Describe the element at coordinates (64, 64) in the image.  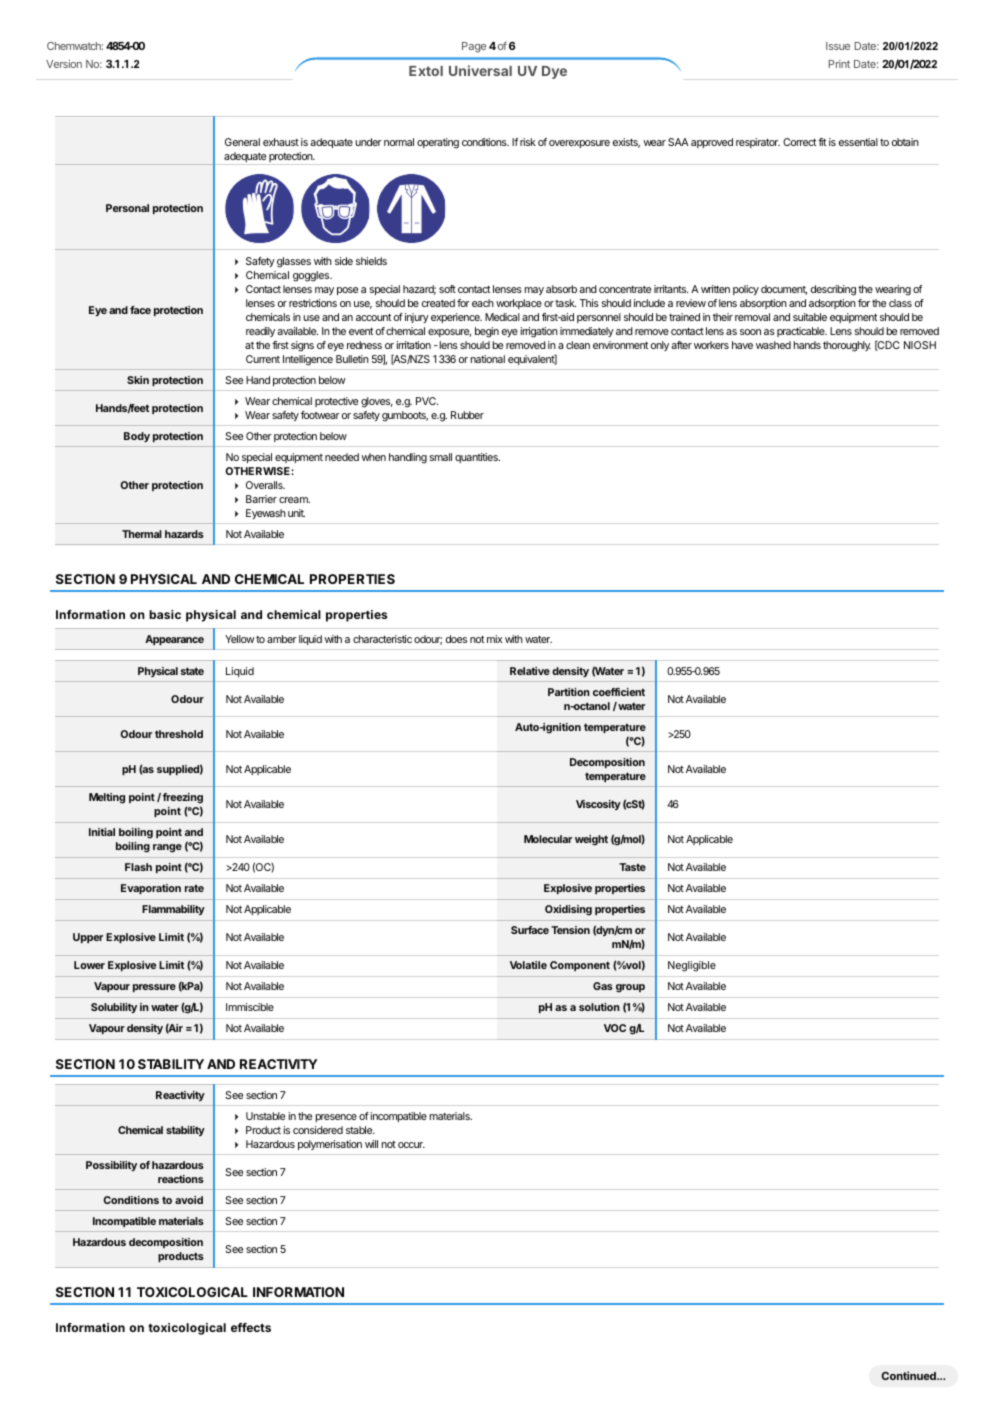
I see `Version` at that location.
